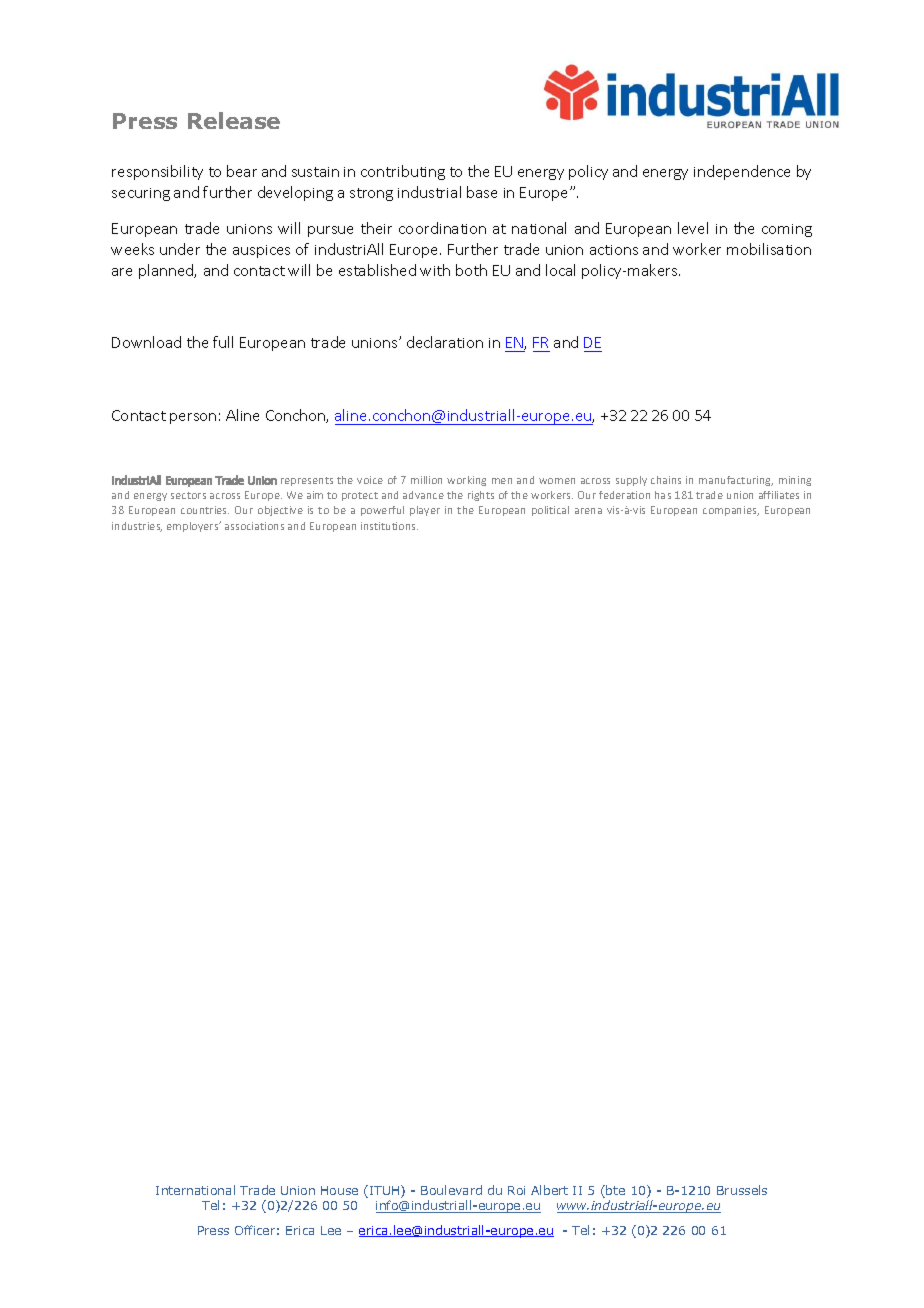 Image resolution: width=924 pixels, height=1308 pixels. I want to click on independence, so click(742, 172).
